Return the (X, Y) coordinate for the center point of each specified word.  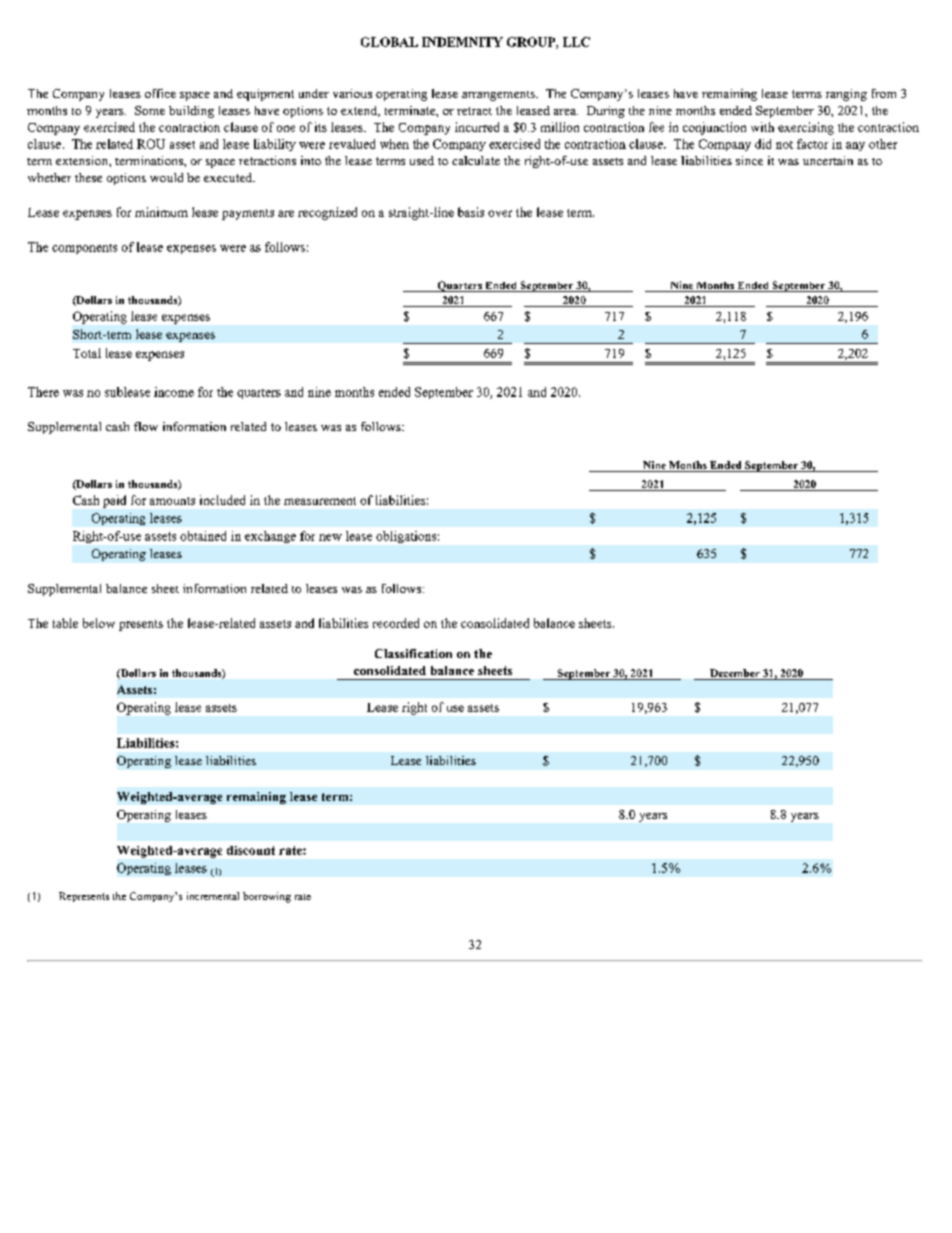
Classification (413, 653)
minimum (161, 212)
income (174, 392)
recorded (396, 623)
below (99, 623)
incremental (213, 896)
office (160, 93)
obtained (203, 536)
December (735, 674)
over (500, 213)
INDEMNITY (462, 42)
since (749, 160)
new (330, 537)
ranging (846, 95)
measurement (320, 501)
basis (471, 212)
